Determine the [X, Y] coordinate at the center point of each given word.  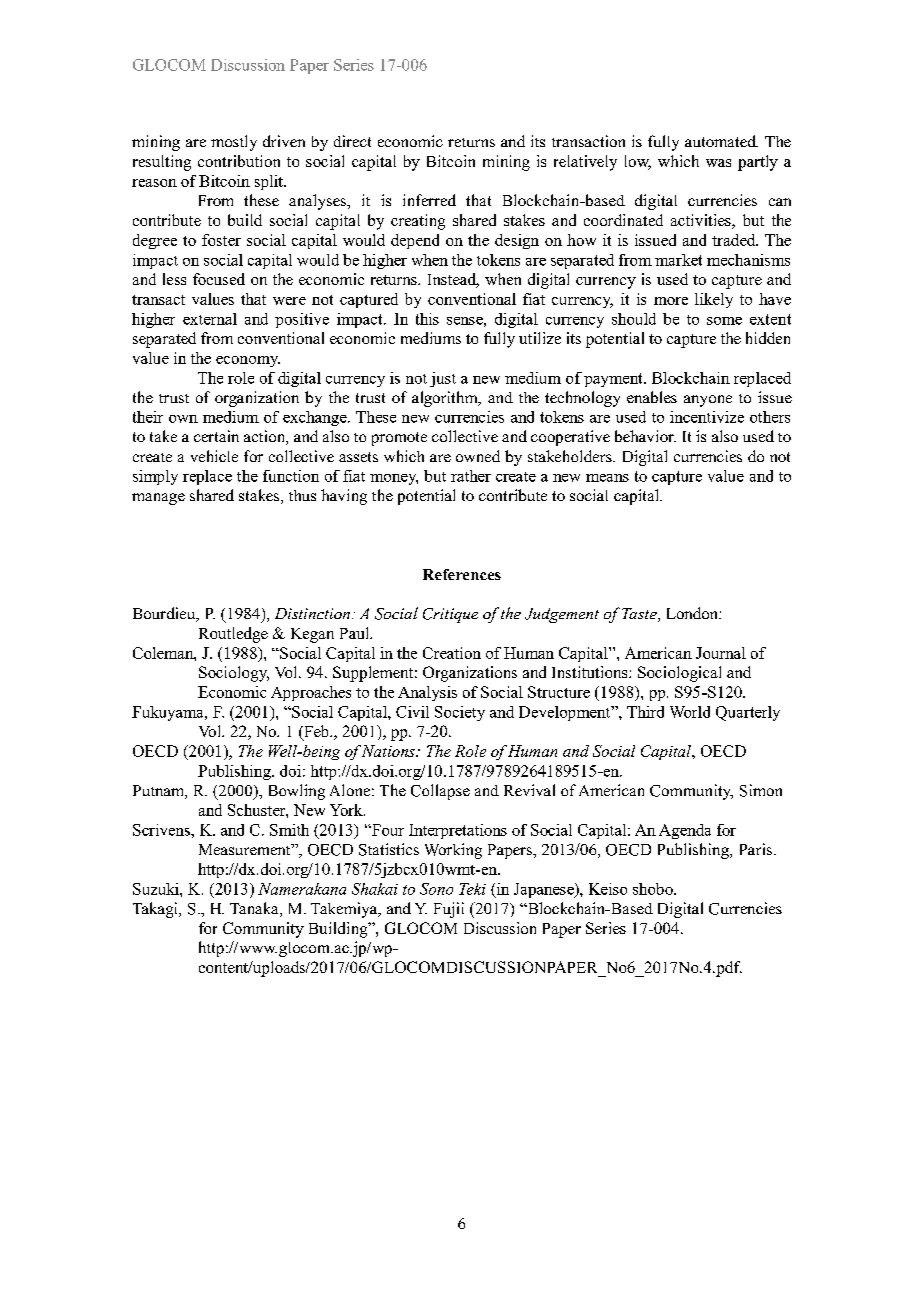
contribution [239, 161]
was [718, 163]
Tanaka [255, 909]
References [462, 574]
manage [158, 499]
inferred [429, 200]
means [607, 478]
